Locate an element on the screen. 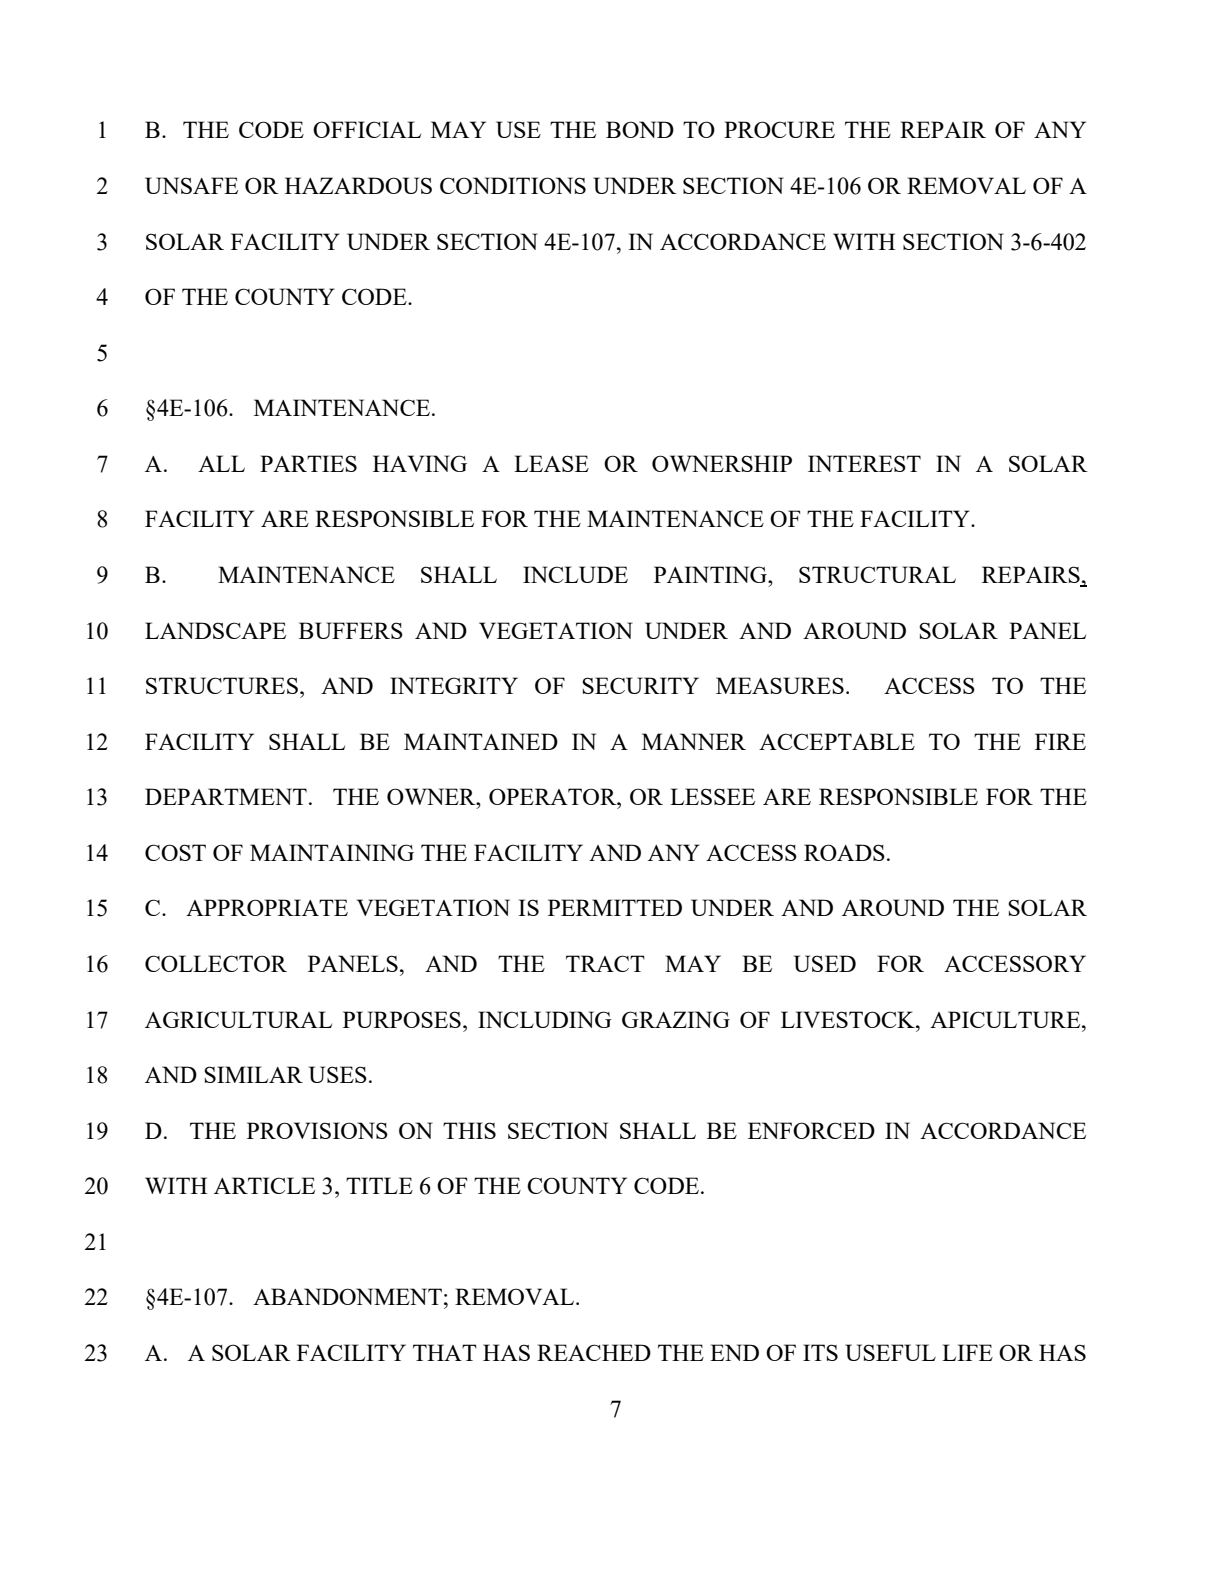 This screenshot has height=1595, width=1232. PROCURE is located at coordinates (779, 129).
